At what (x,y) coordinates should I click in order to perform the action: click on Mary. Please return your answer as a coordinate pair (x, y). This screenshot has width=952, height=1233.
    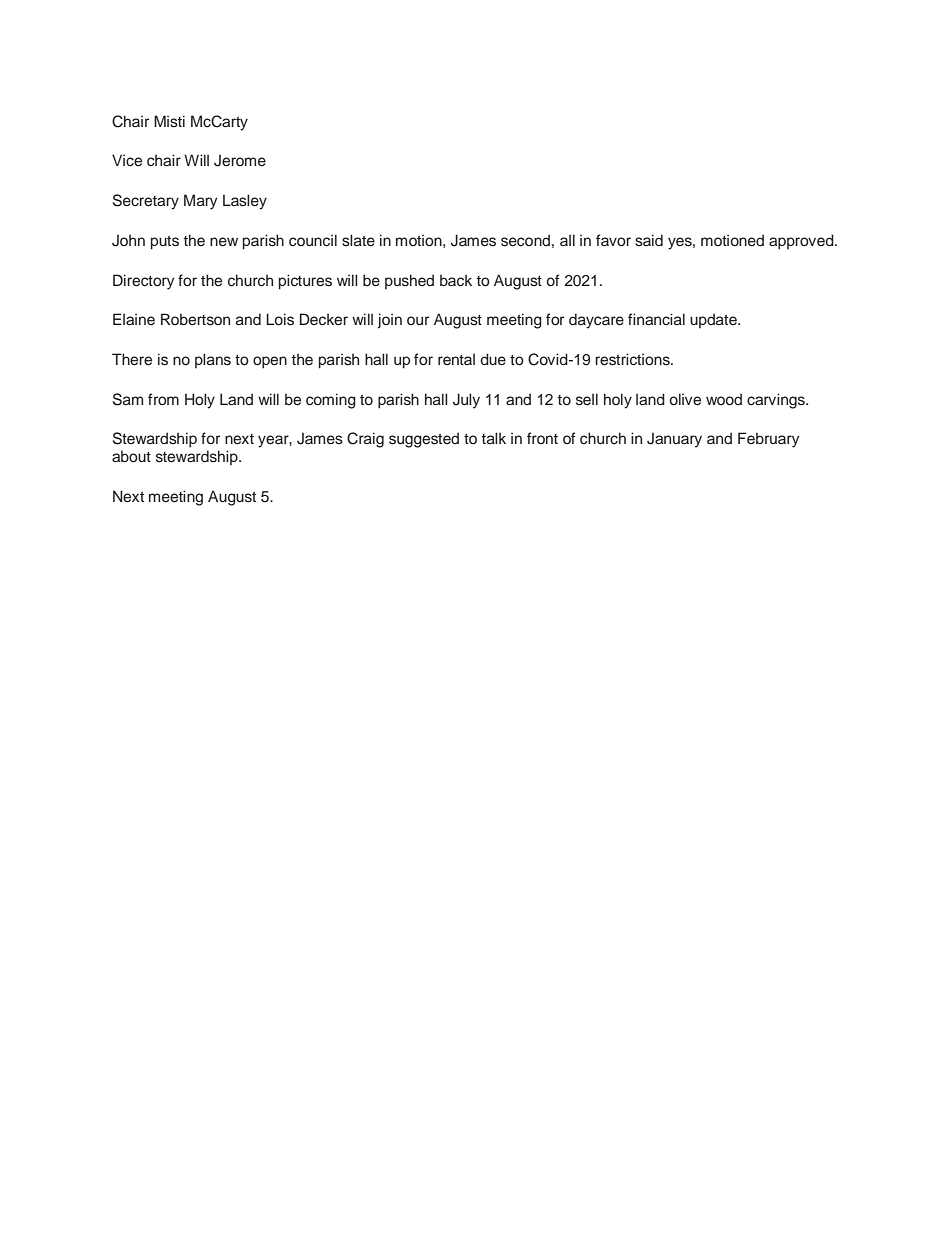
    Looking at the image, I should click on (200, 202).
